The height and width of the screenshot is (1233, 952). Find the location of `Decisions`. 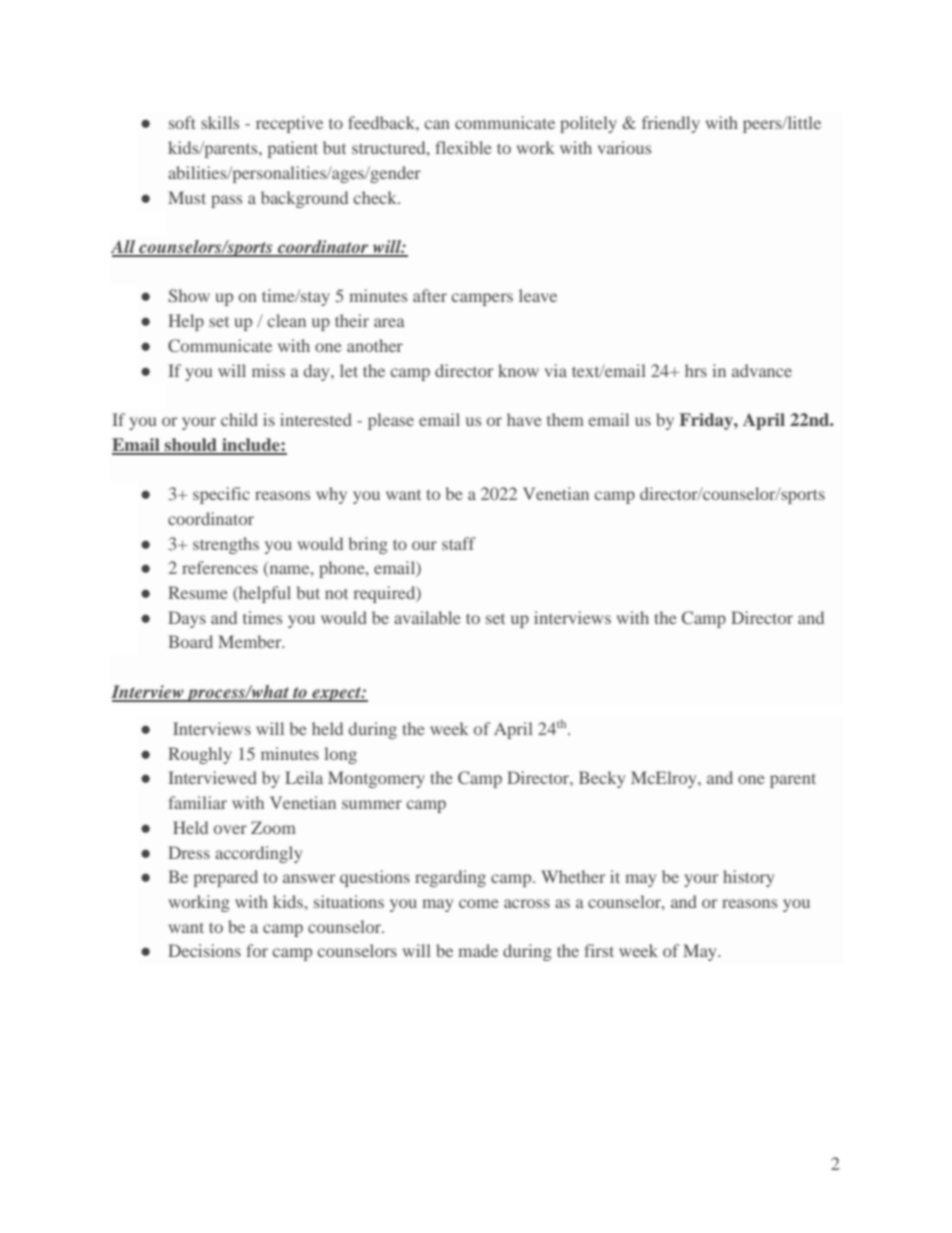

Decisions is located at coordinates (204, 950).
